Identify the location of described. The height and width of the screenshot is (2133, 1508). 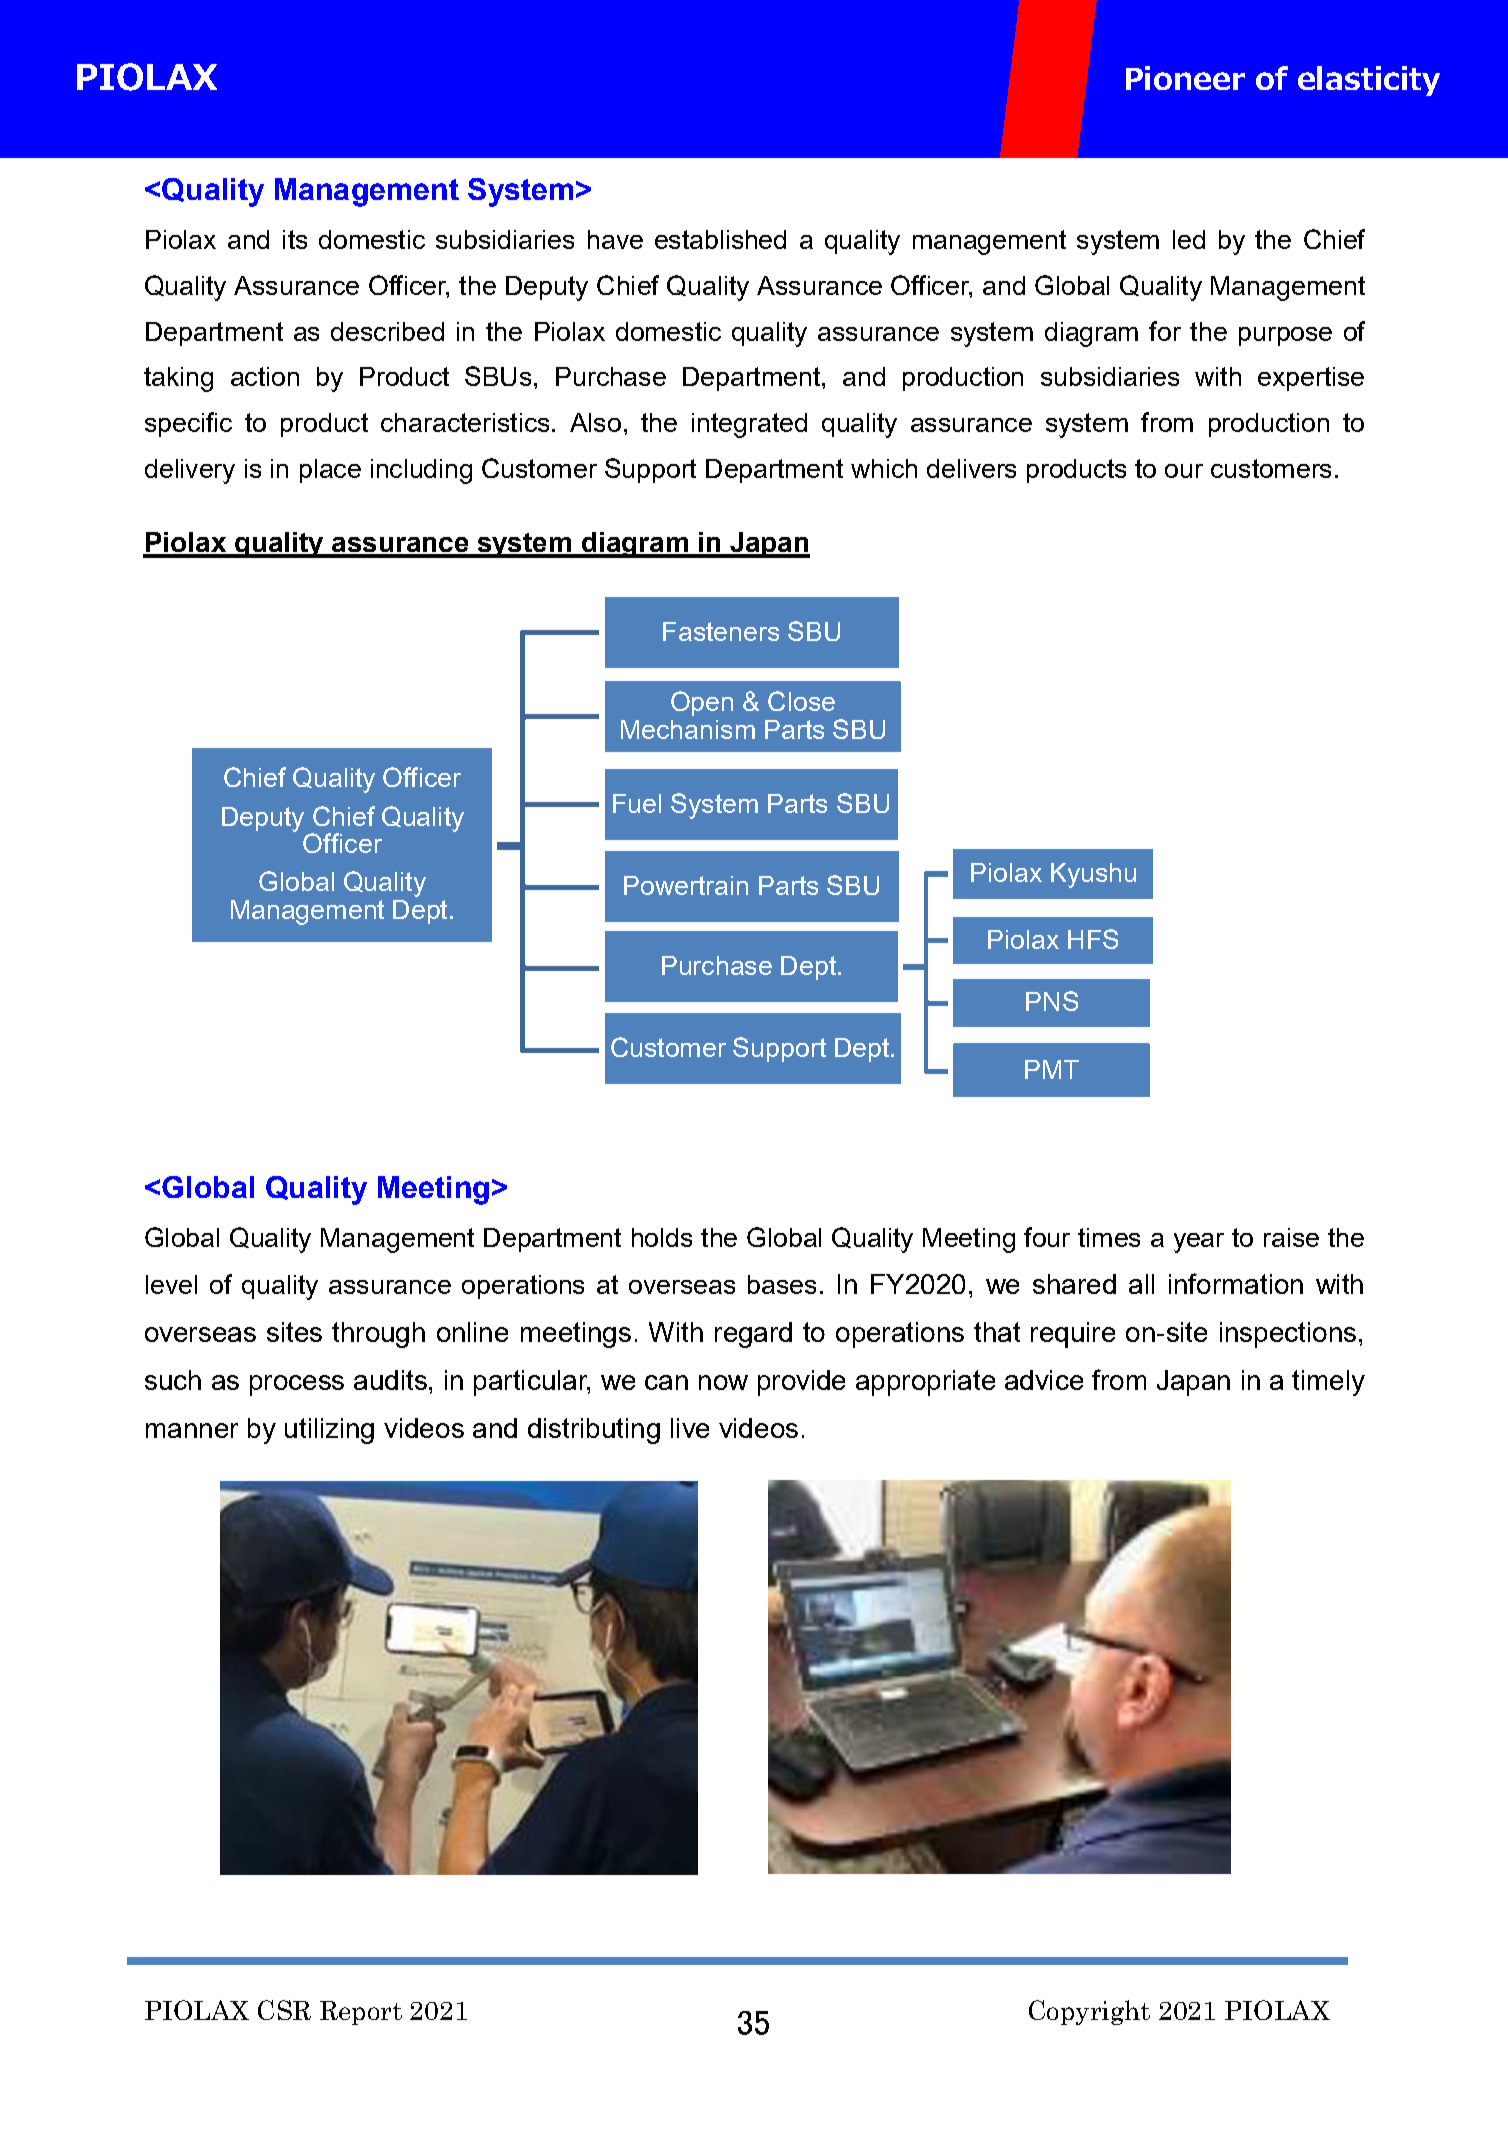
(387, 331).
